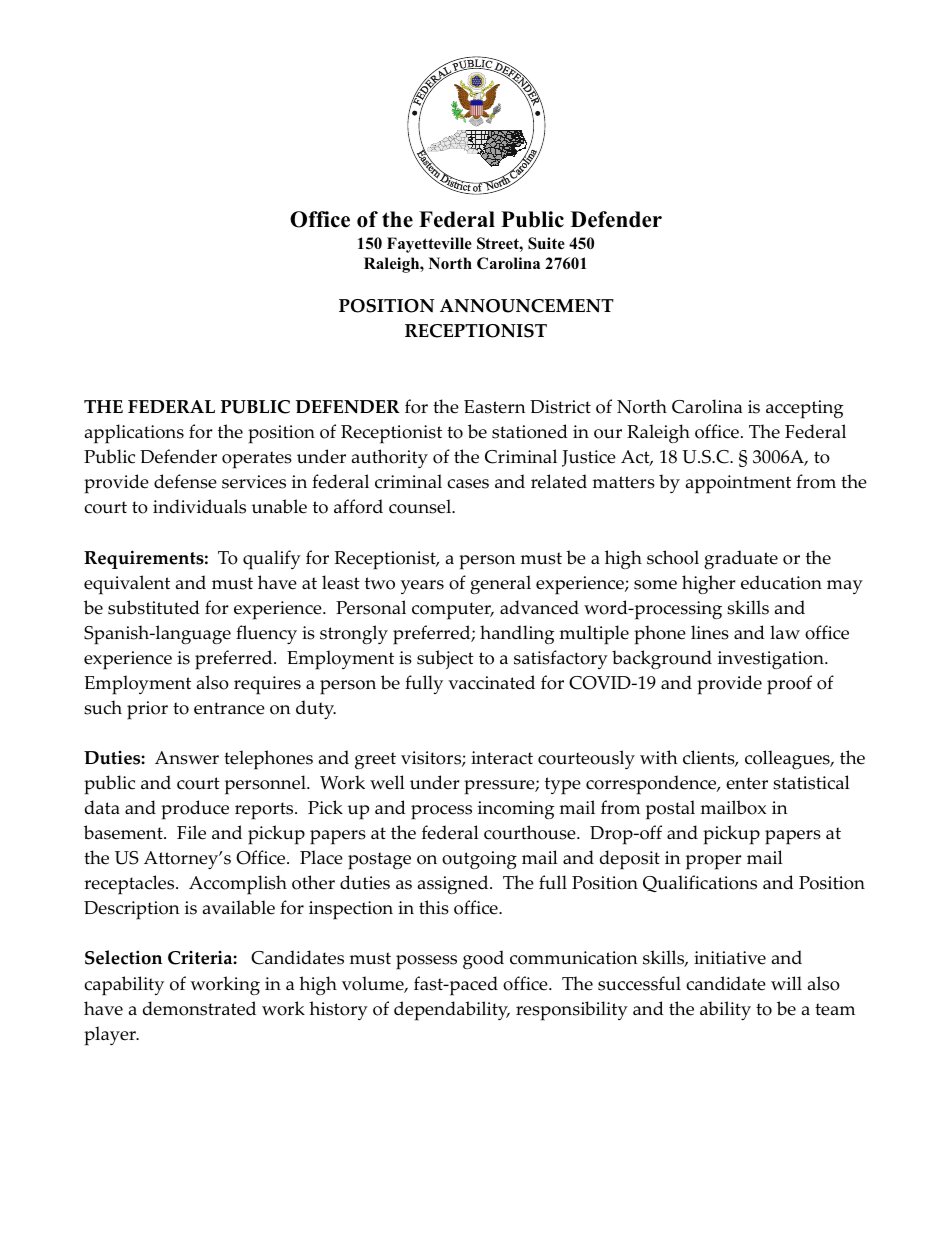  What do you see at coordinates (429, 245) in the screenshot?
I see `Fayetteville` at bounding box center [429, 245].
